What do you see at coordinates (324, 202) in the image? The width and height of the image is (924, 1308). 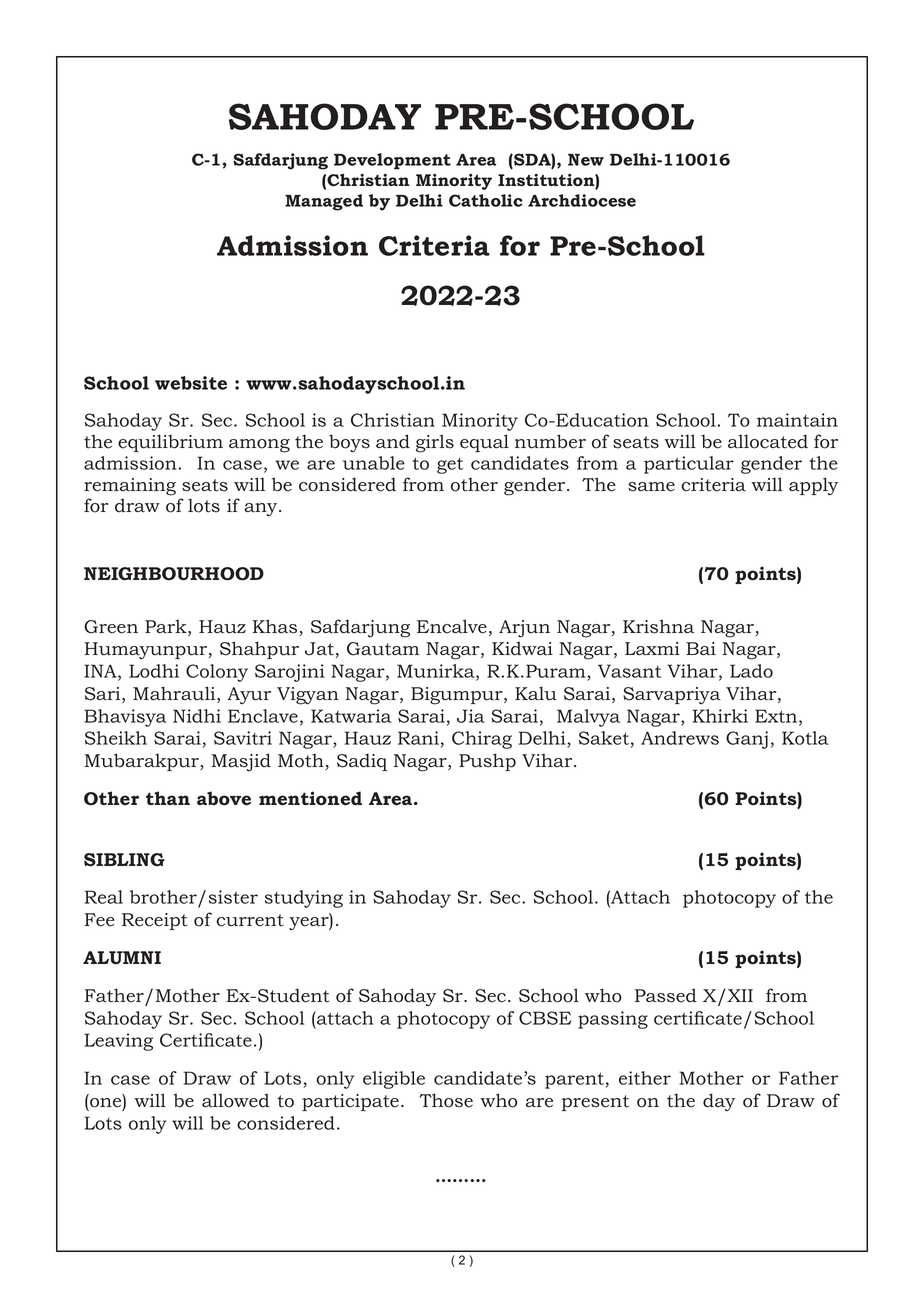 I see `Managed` at bounding box center [324, 202].
